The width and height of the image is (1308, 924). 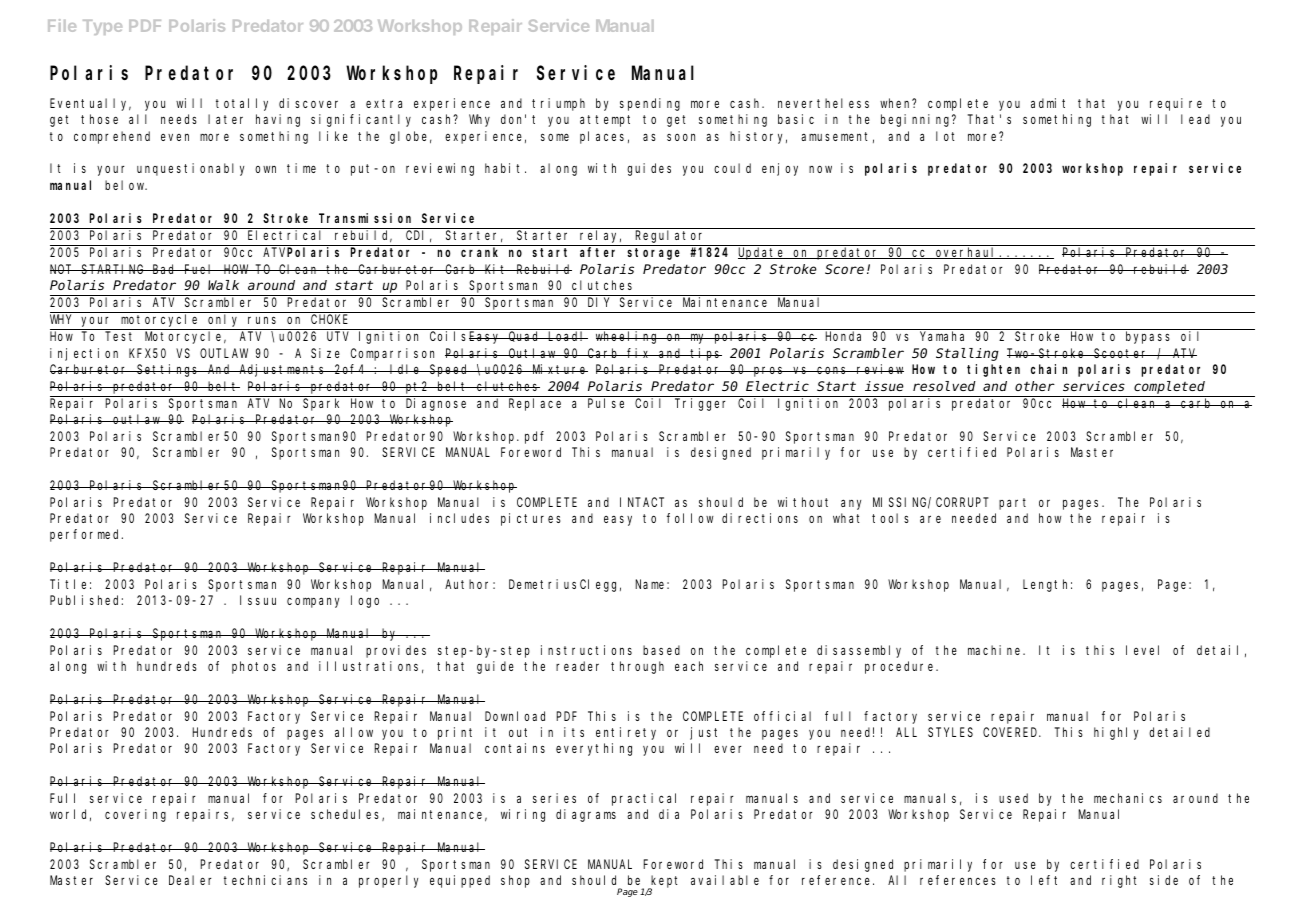 I want to click on Settings, so click(x=168, y=370).
